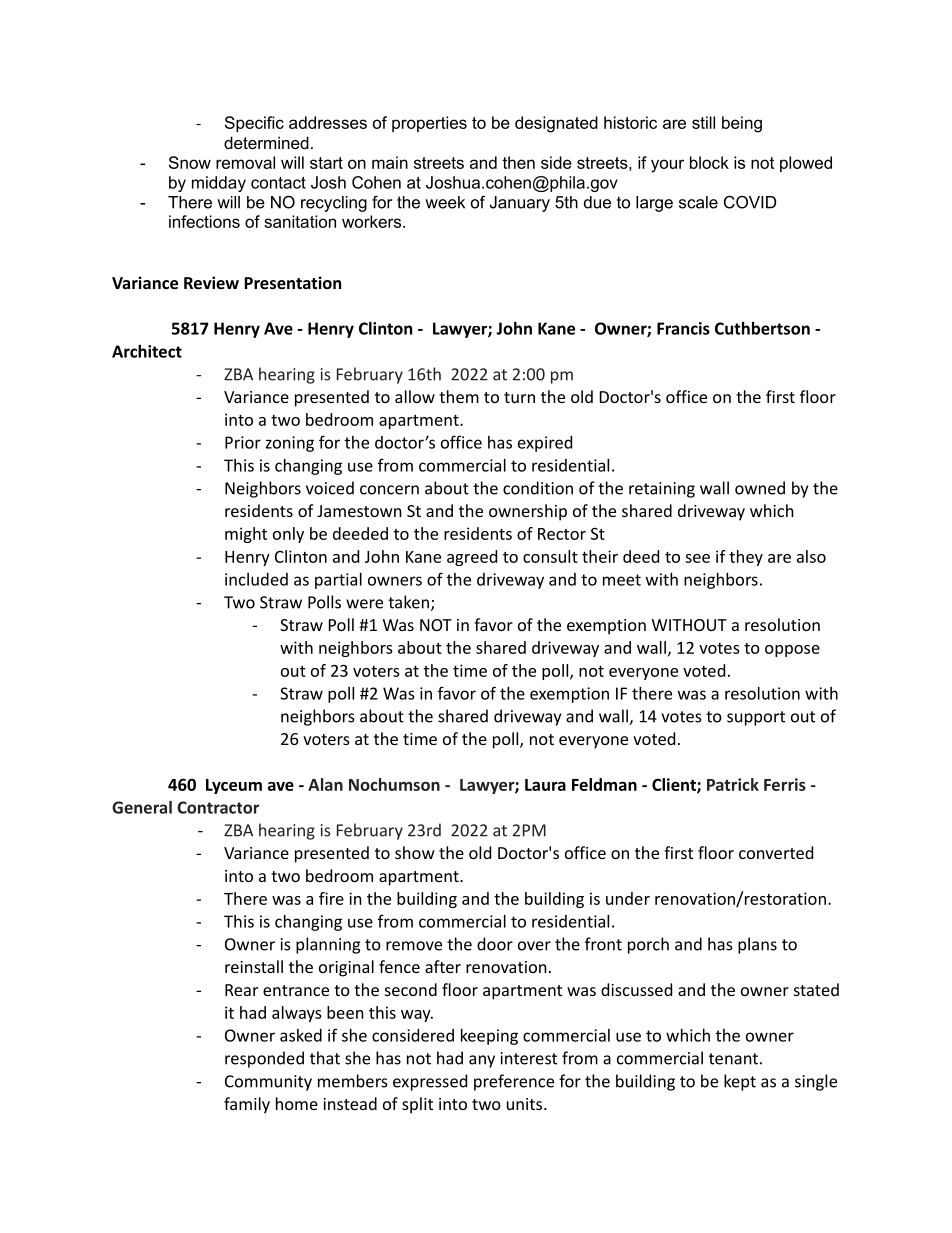 Image resolution: width=952 pixels, height=1233 pixels. I want to click on kept, so click(740, 1082).
